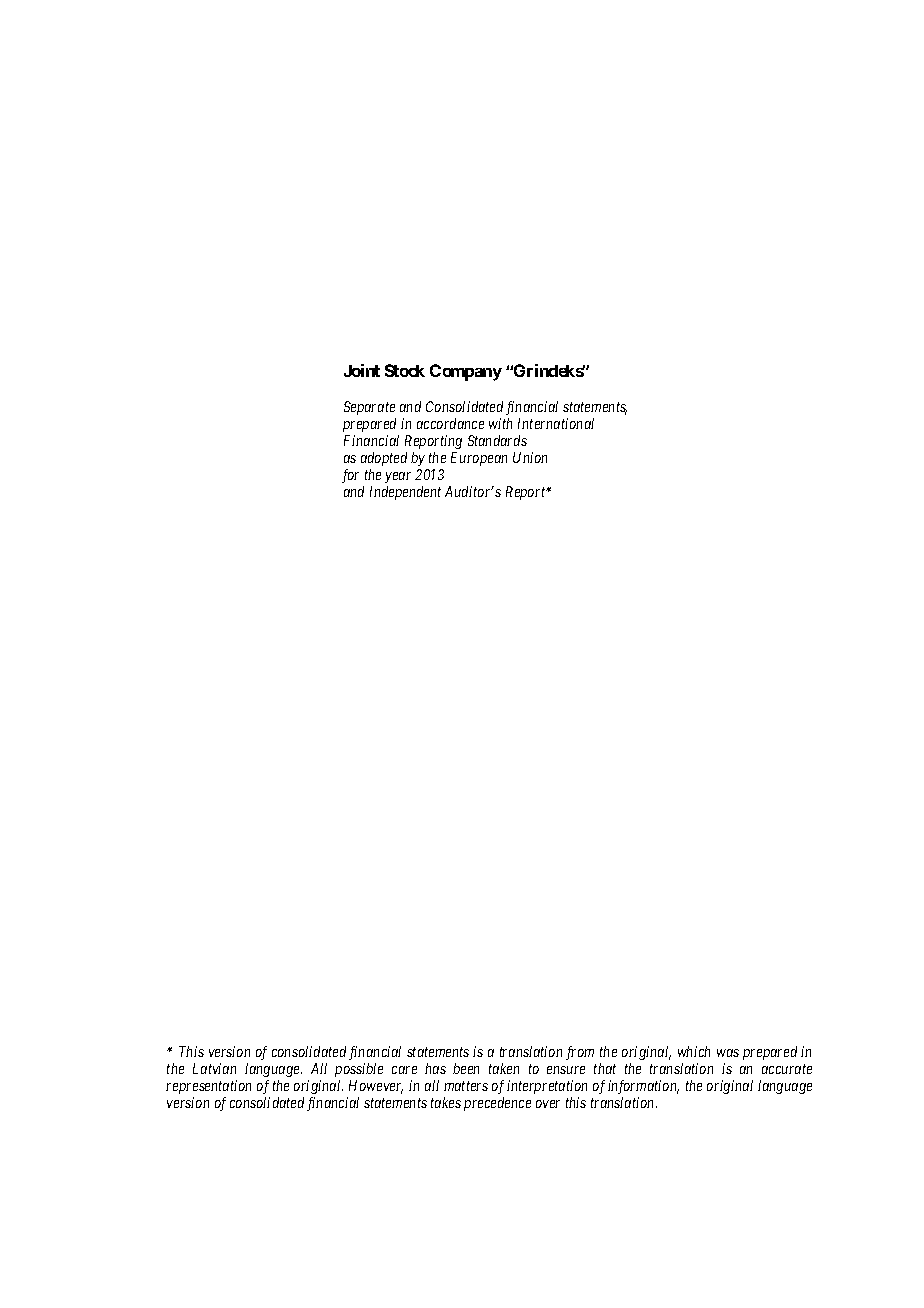 The height and width of the screenshot is (1308, 924). I want to click on International, so click(556, 423).
